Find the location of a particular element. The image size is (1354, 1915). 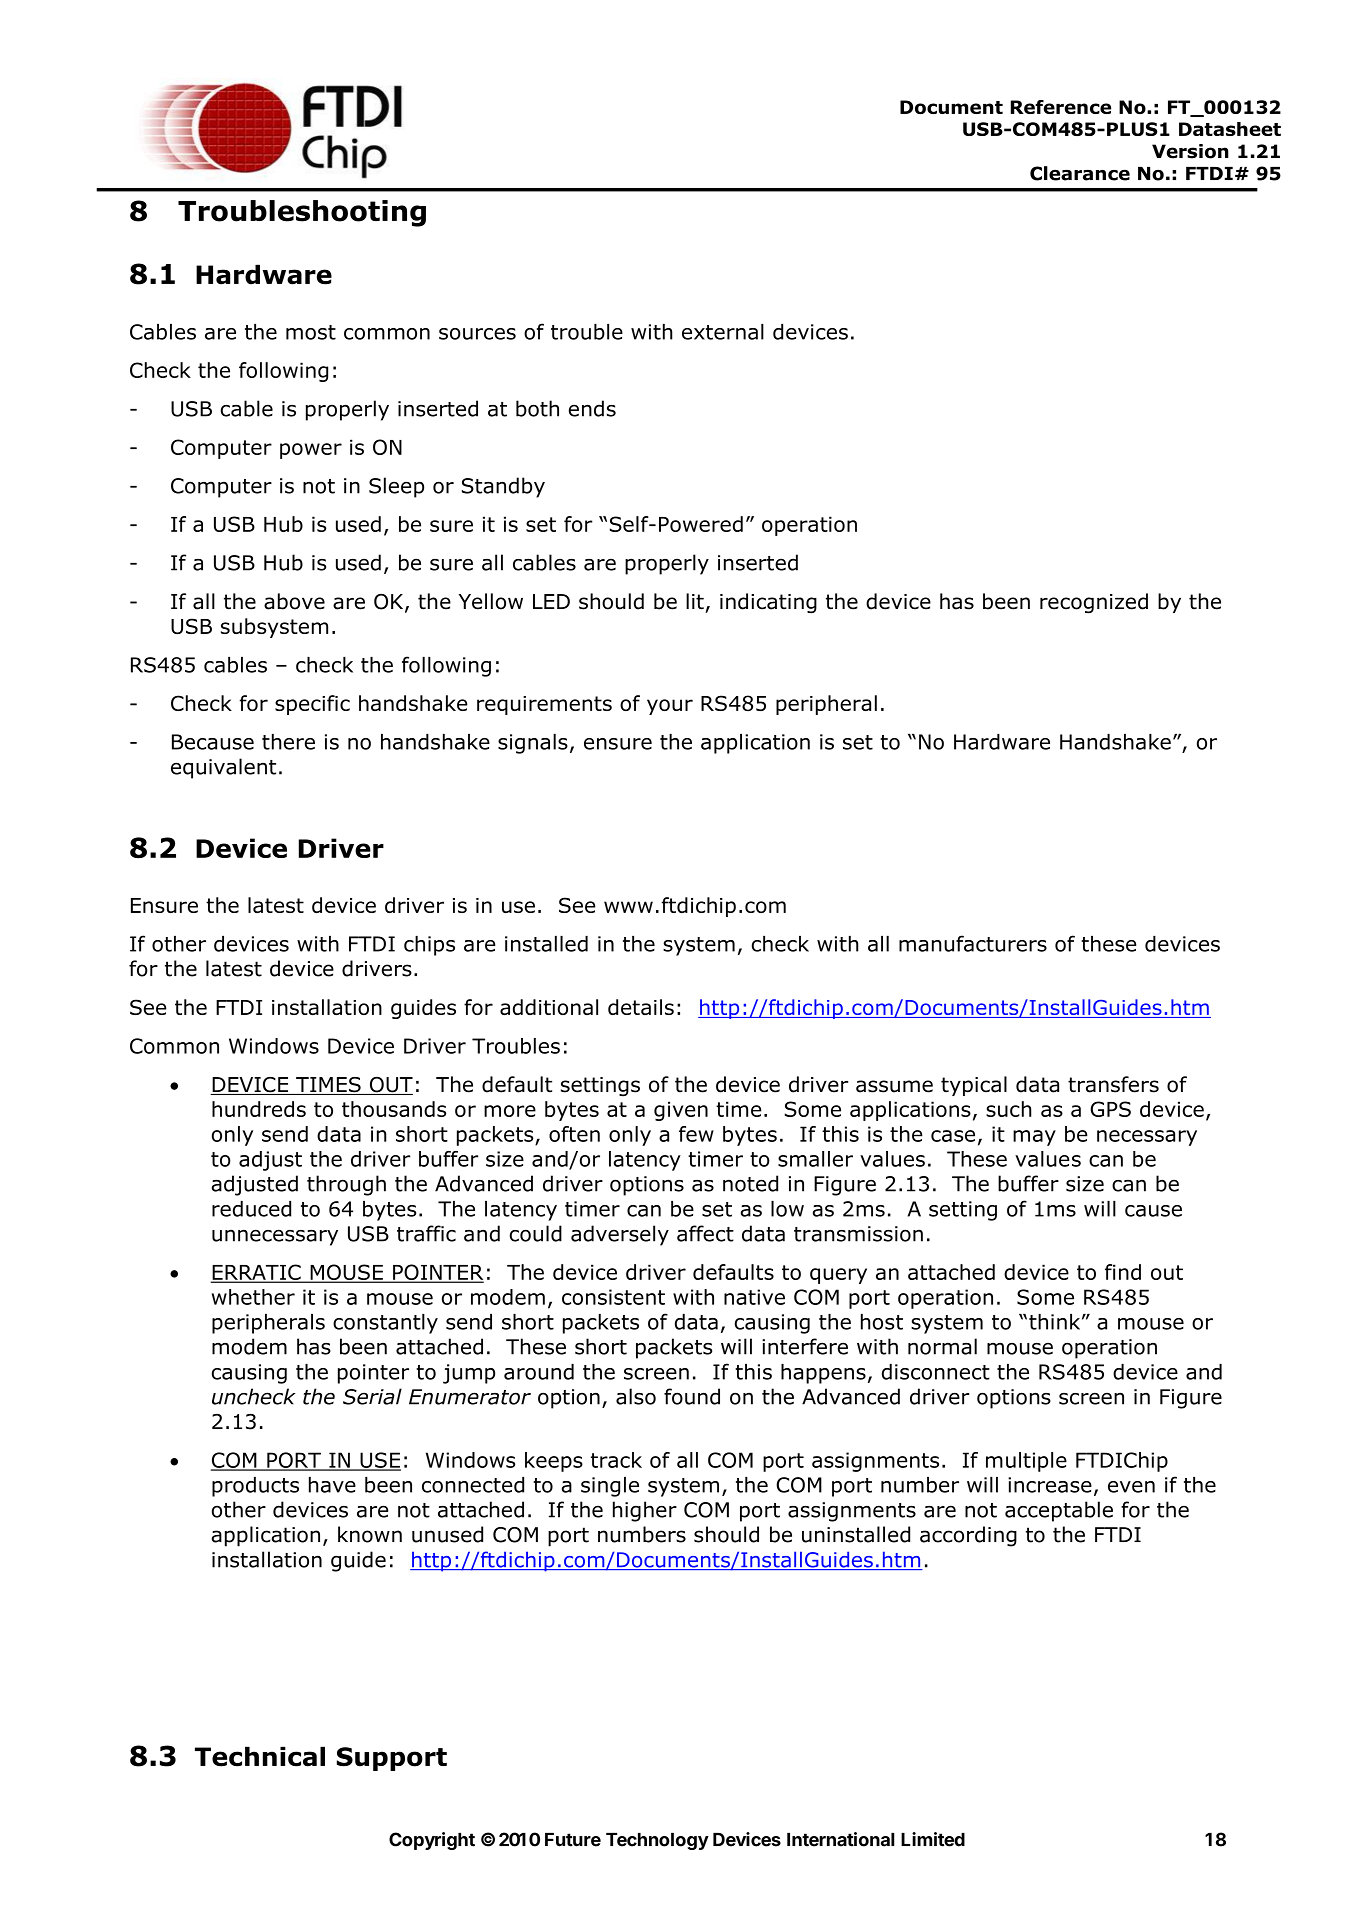

Clearance is located at coordinates (1080, 173).
